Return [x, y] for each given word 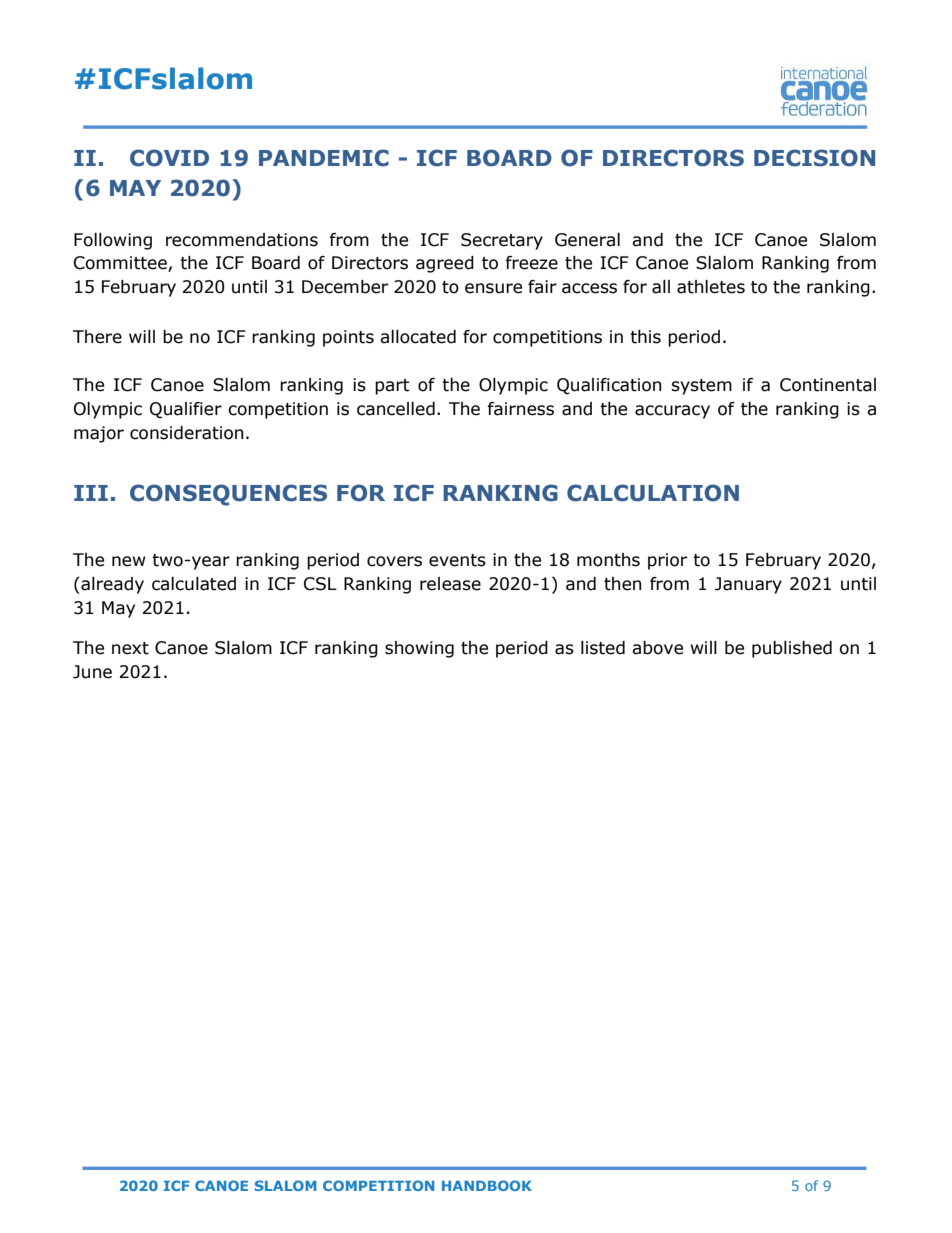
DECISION [814, 158]
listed [603, 648]
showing [419, 649]
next [130, 648]
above [657, 648]
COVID [169, 158]
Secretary [502, 241]
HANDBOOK [487, 1185]
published [792, 649]
